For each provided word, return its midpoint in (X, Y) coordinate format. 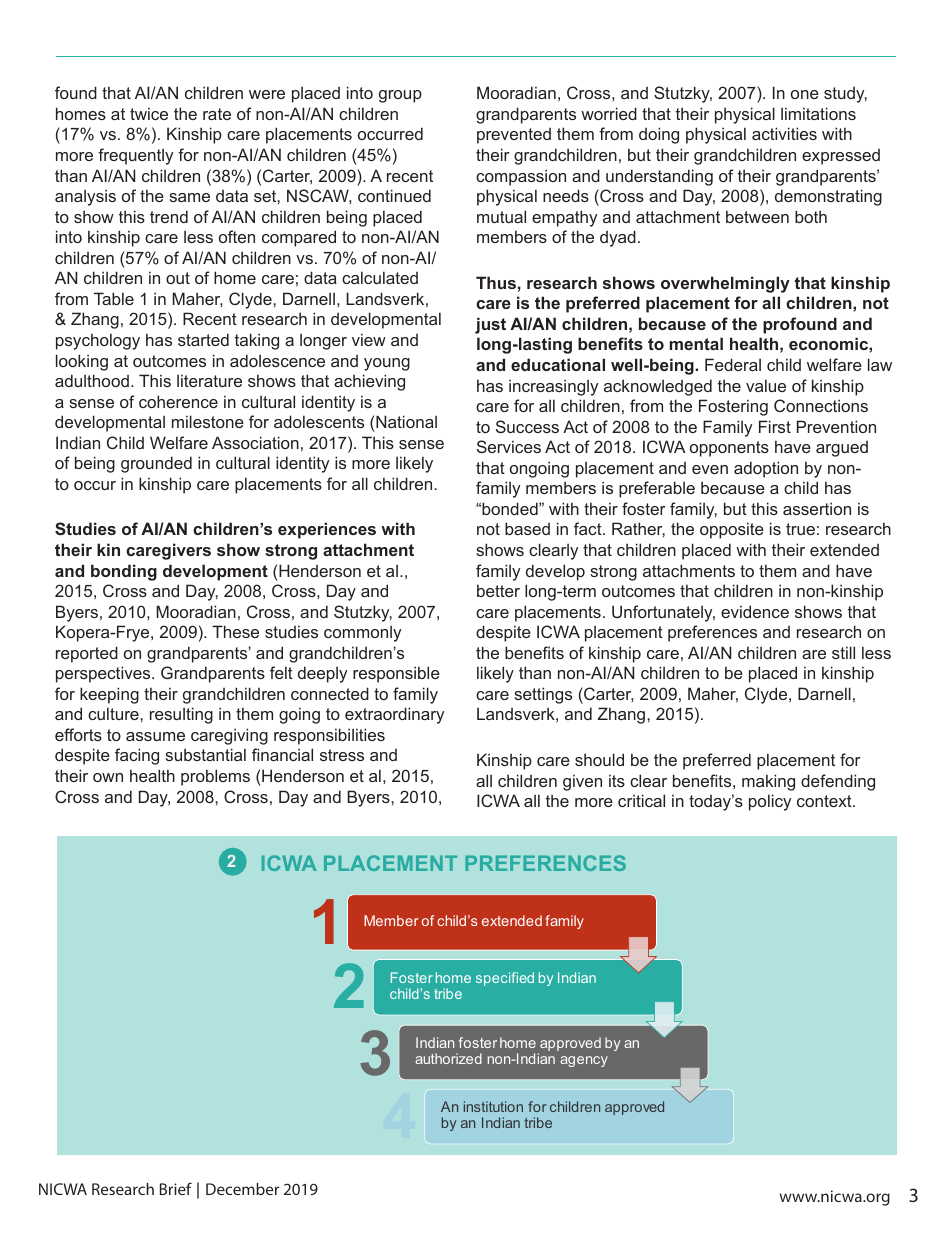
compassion (521, 177)
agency (584, 1061)
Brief (176, 1188)
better (498, 590)
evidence (755, 611)
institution (493, 1106)
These (235, 631)
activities (784, 133)
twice (149, 113)
